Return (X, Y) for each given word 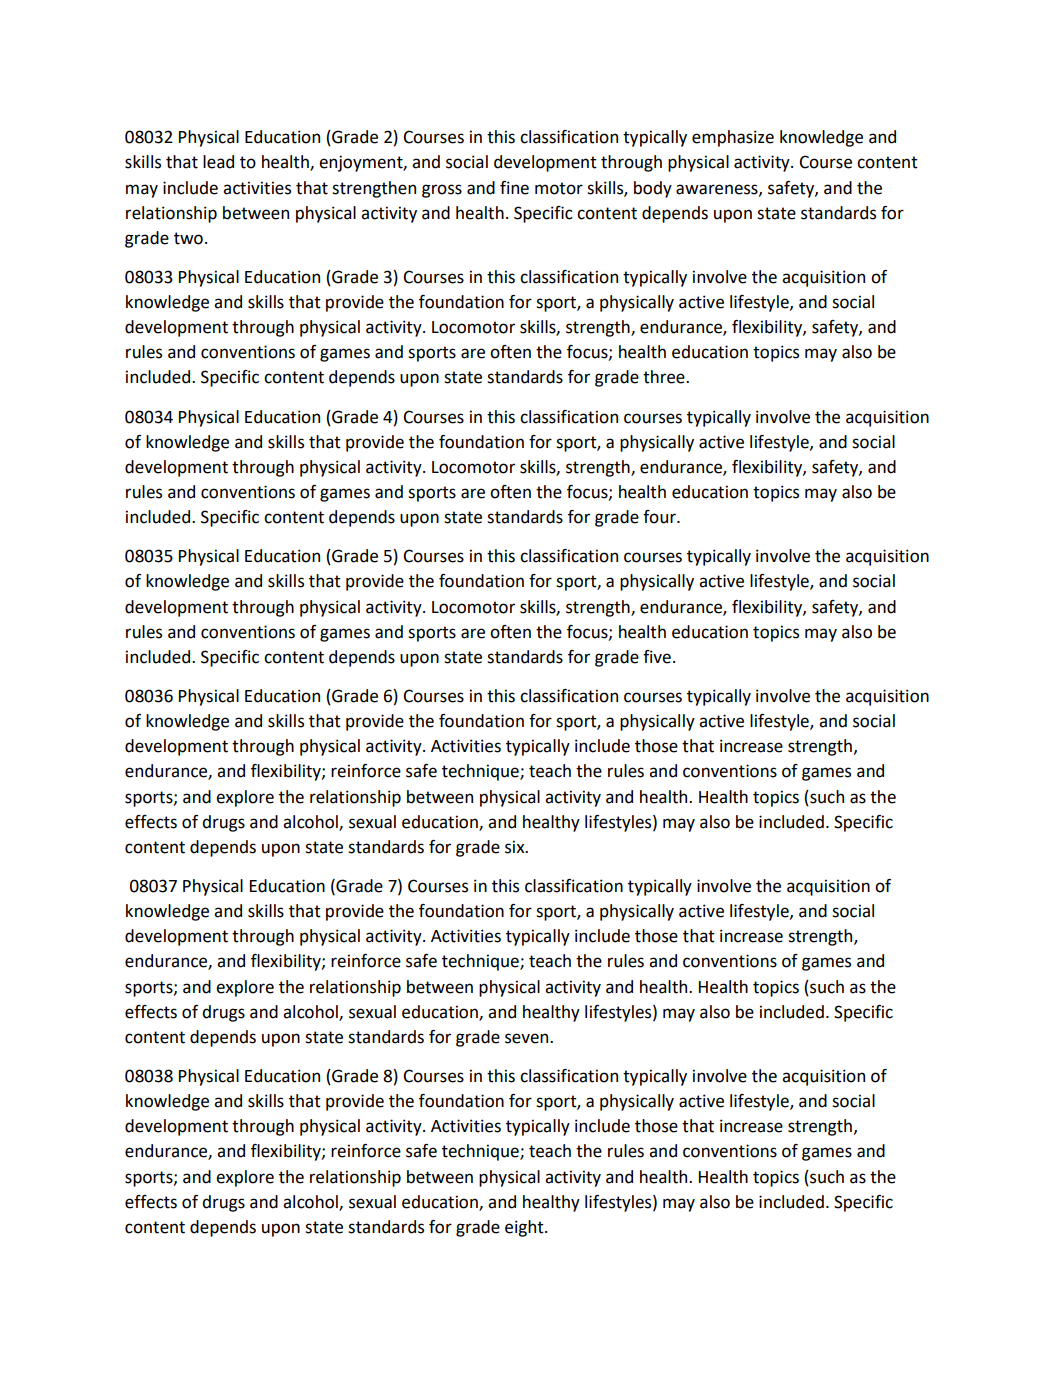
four (660, 517)
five (657, 657)
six (516, 847)
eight (525, 1228)
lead (218, 162)
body (653, 189)
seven (528, 1038)
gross (442, 191)
